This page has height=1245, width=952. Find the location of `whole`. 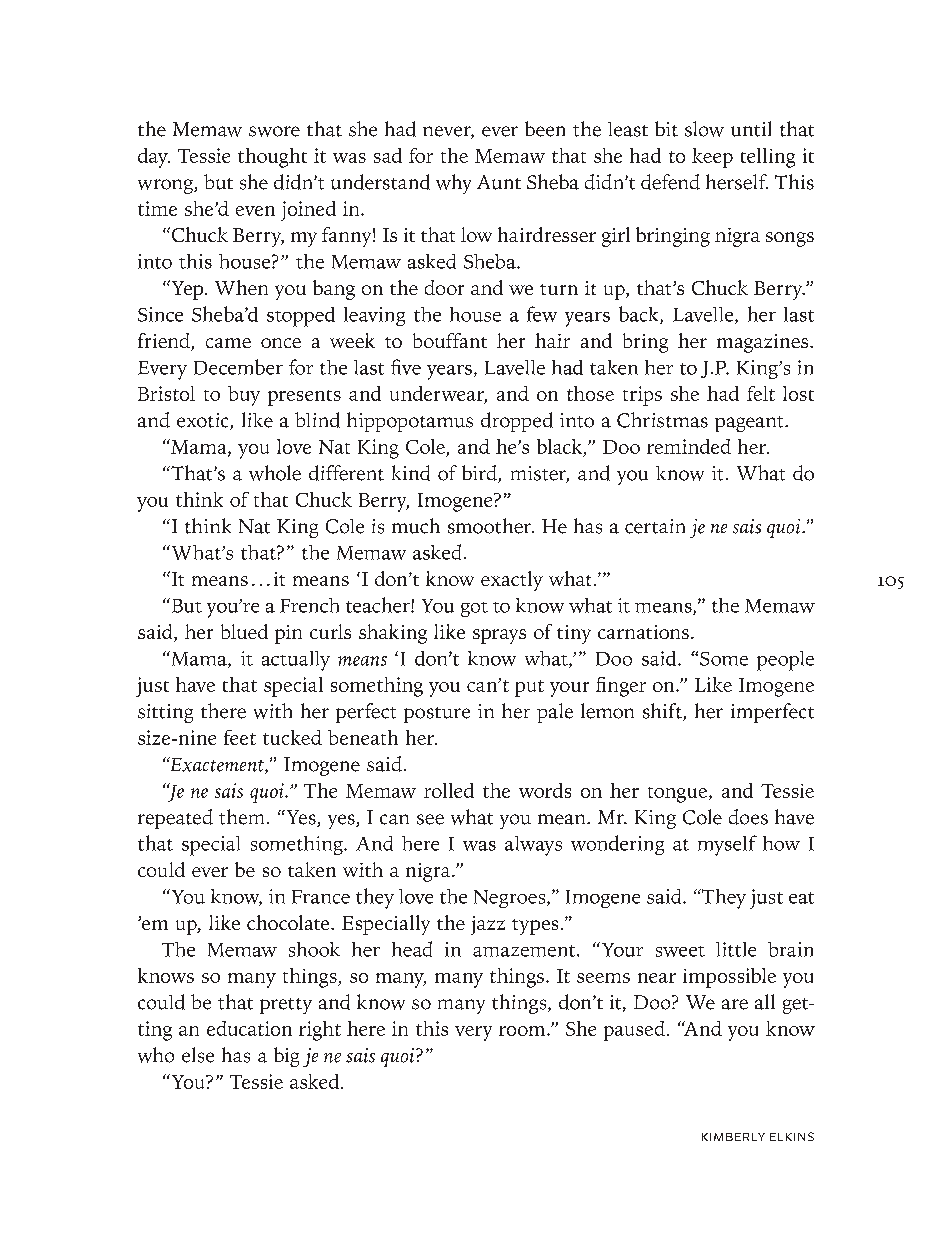

whole is located at coordinates (275, 473).
